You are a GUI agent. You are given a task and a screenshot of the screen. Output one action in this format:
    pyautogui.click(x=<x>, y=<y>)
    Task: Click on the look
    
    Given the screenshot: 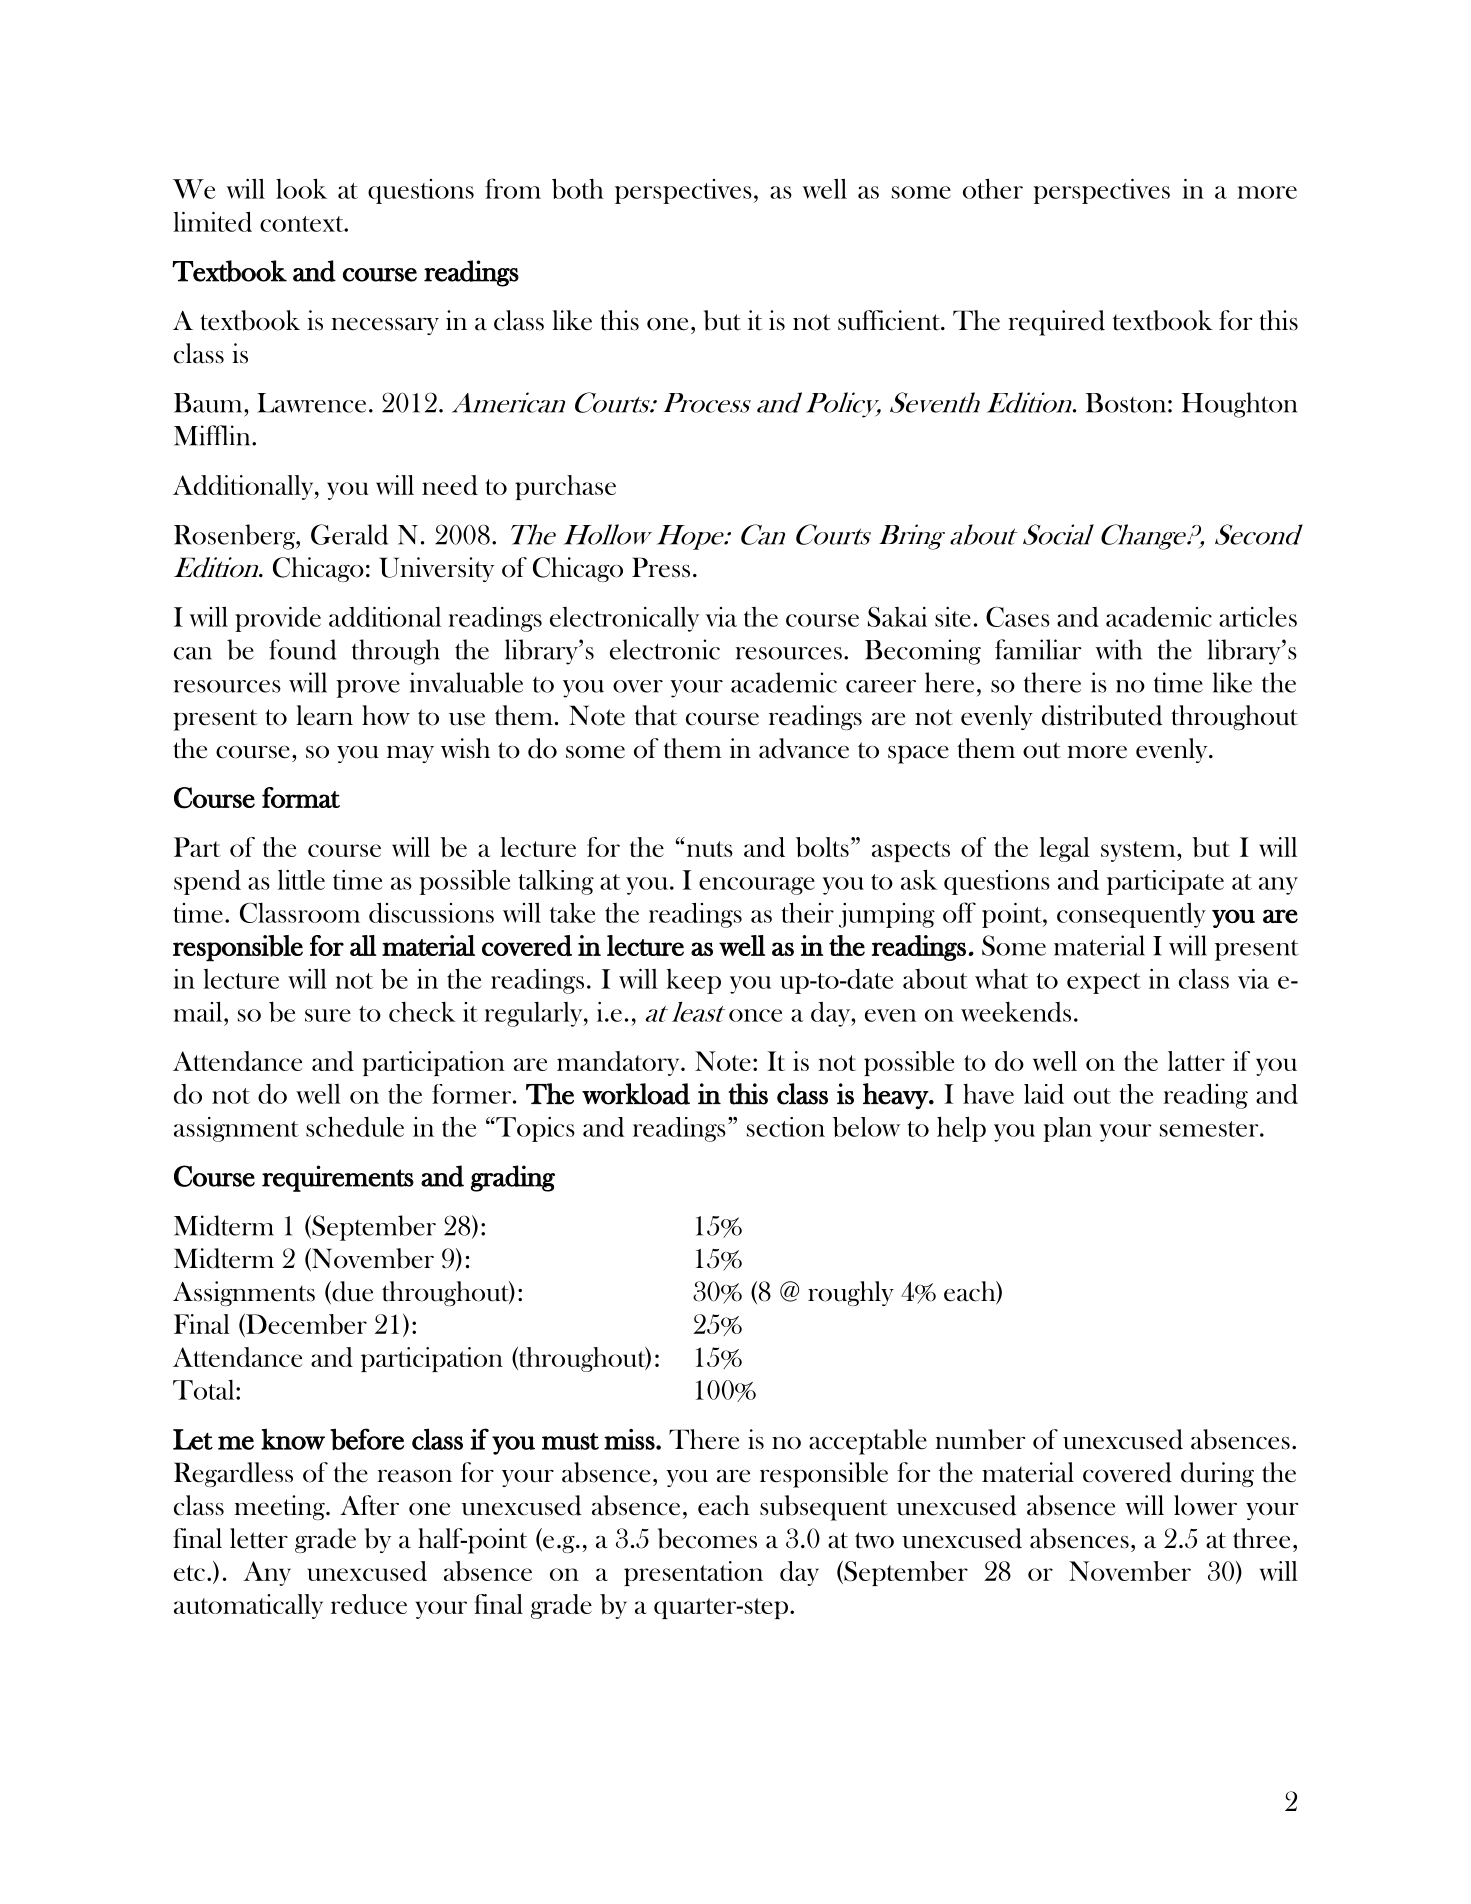 What is the action you would take?
    pyautogui.click(x=301, y=188)
